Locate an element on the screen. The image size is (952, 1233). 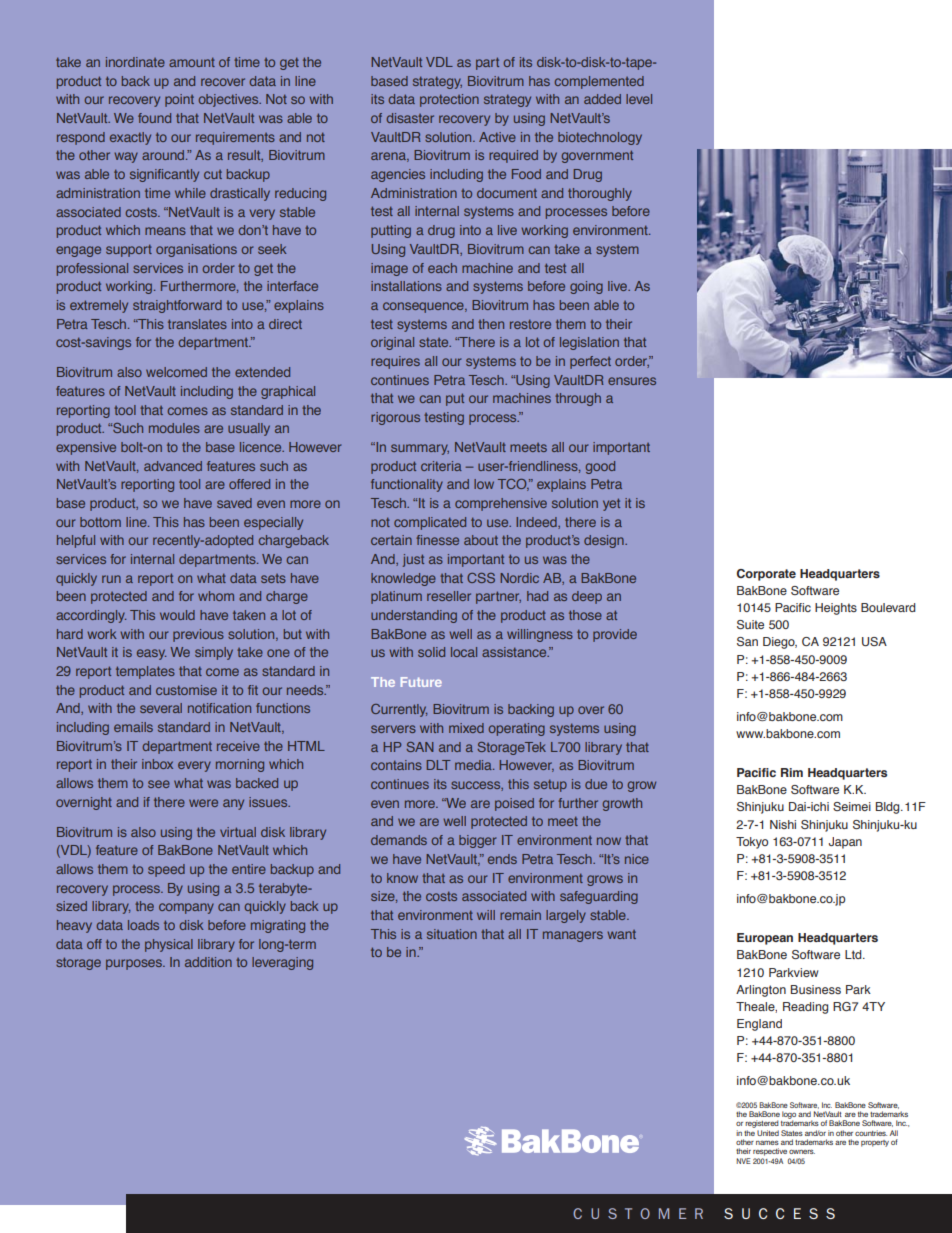
purposes is located at coordinates (135, 964).
